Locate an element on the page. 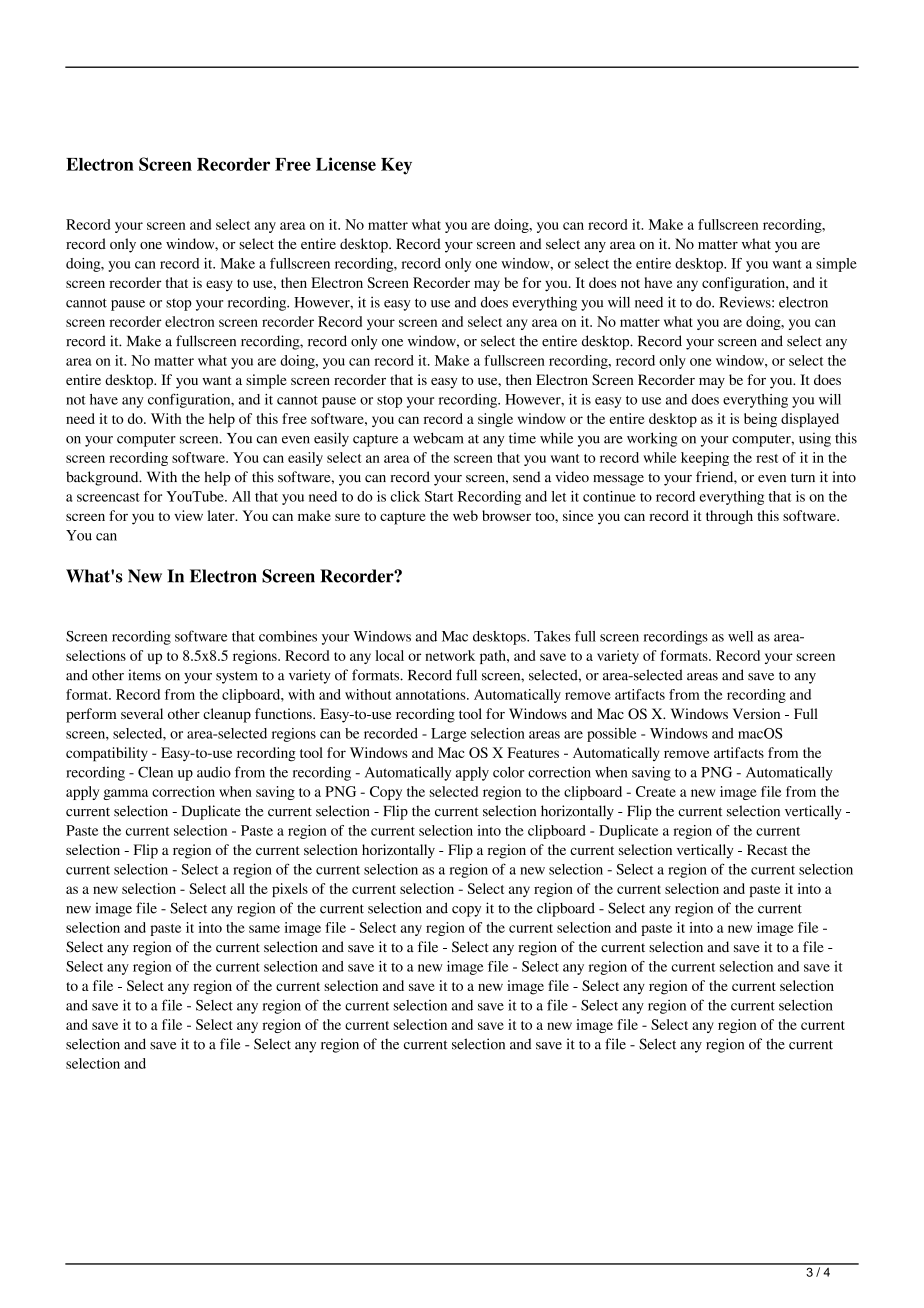  browser is located at coordinates (506, 515).
